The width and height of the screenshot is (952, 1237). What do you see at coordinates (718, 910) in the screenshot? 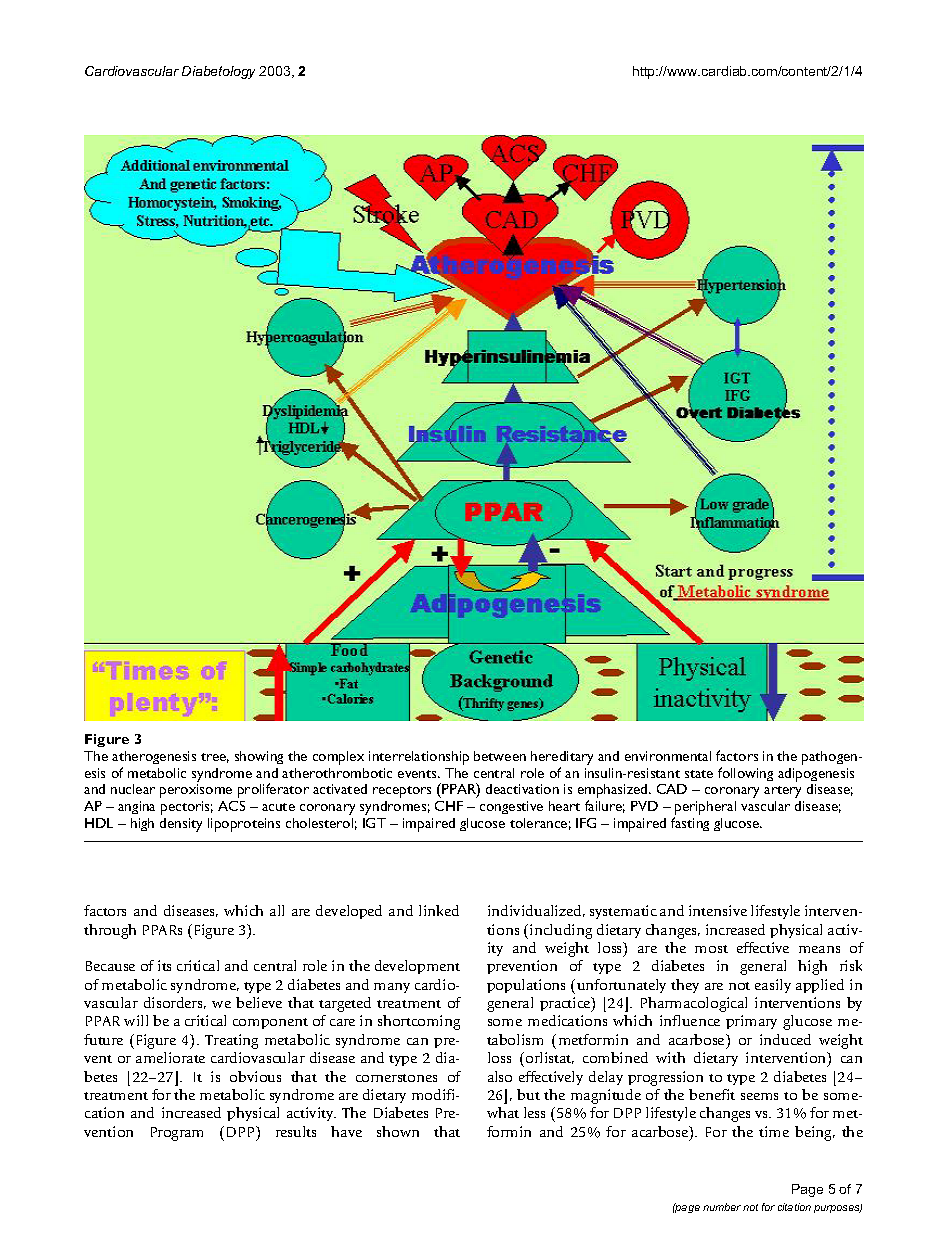
I see `intensive` at bounding box center [718, 910].
